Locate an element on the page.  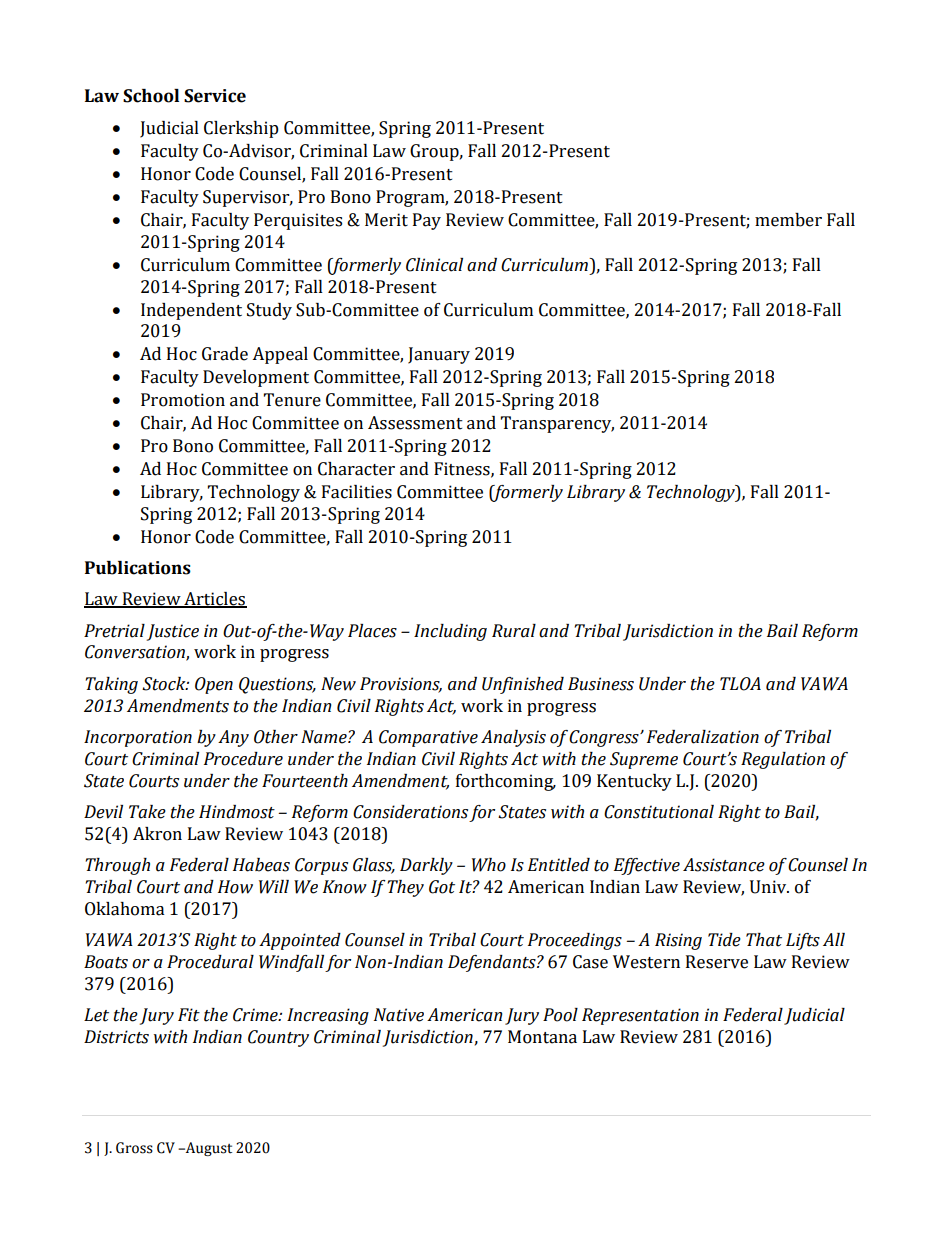
Montana is located at coordinates (542, 1037).
